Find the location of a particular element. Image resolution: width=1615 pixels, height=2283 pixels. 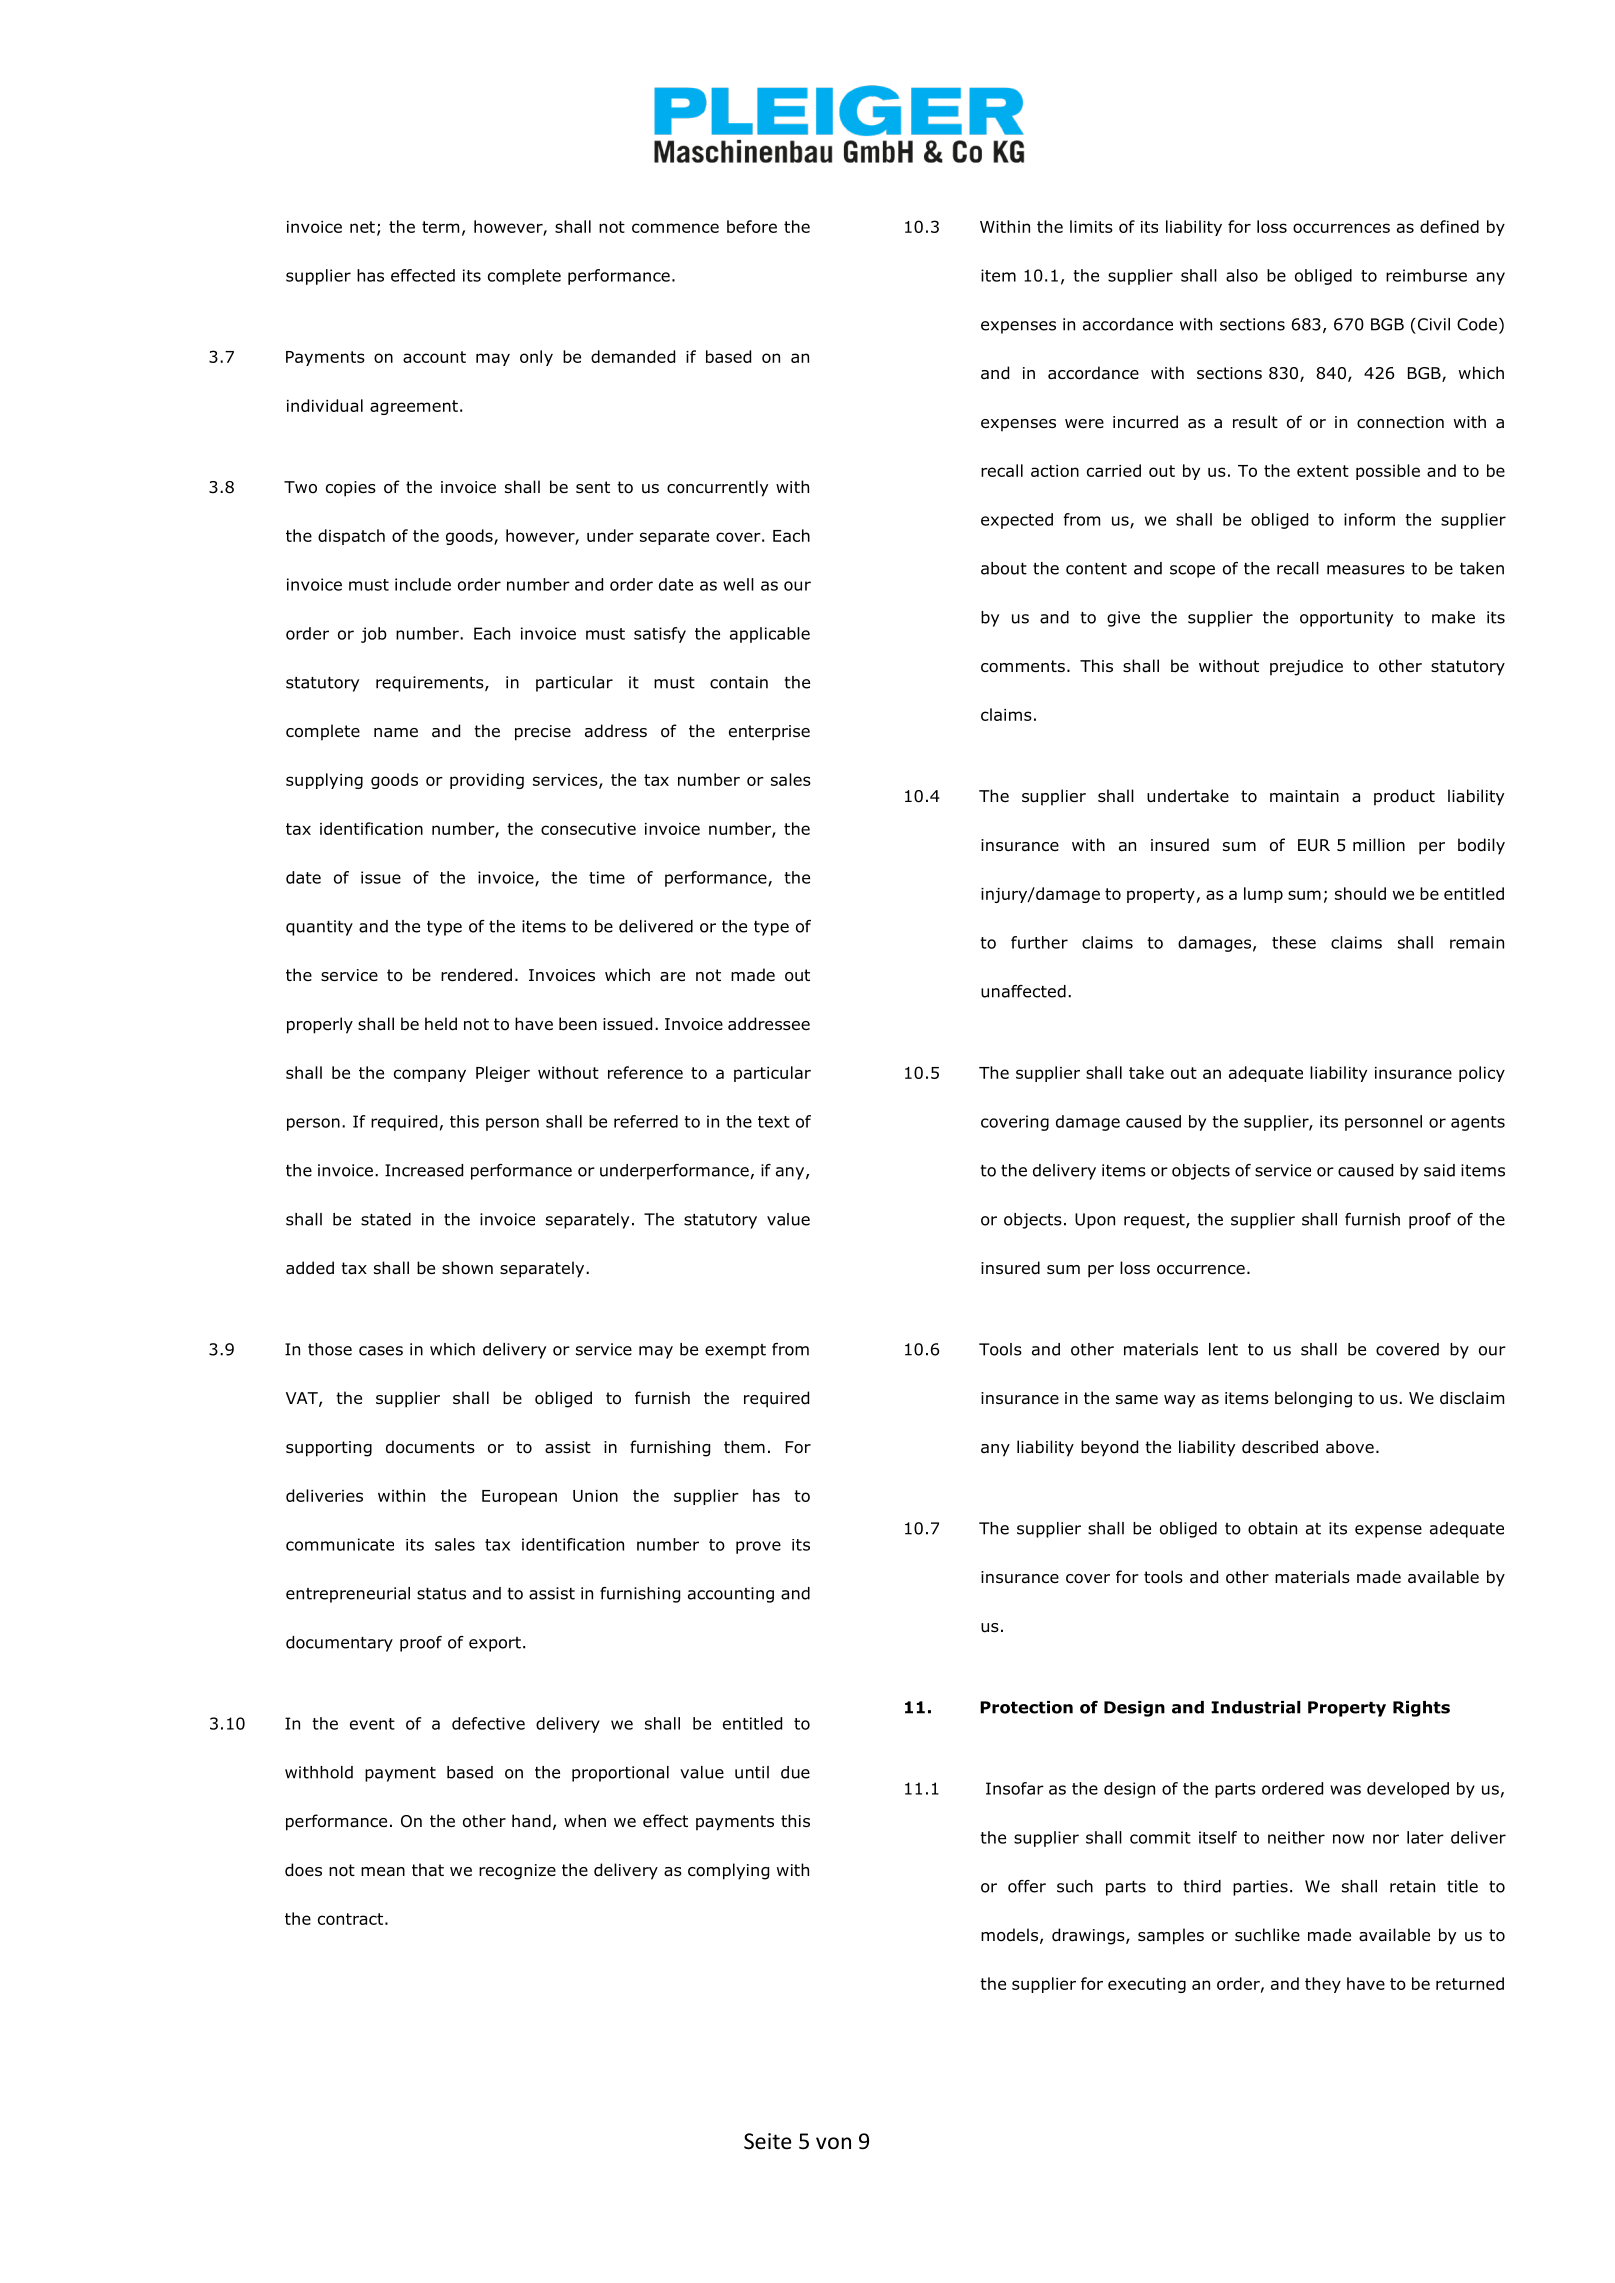

prove is located at coordinates (758, 1547).
